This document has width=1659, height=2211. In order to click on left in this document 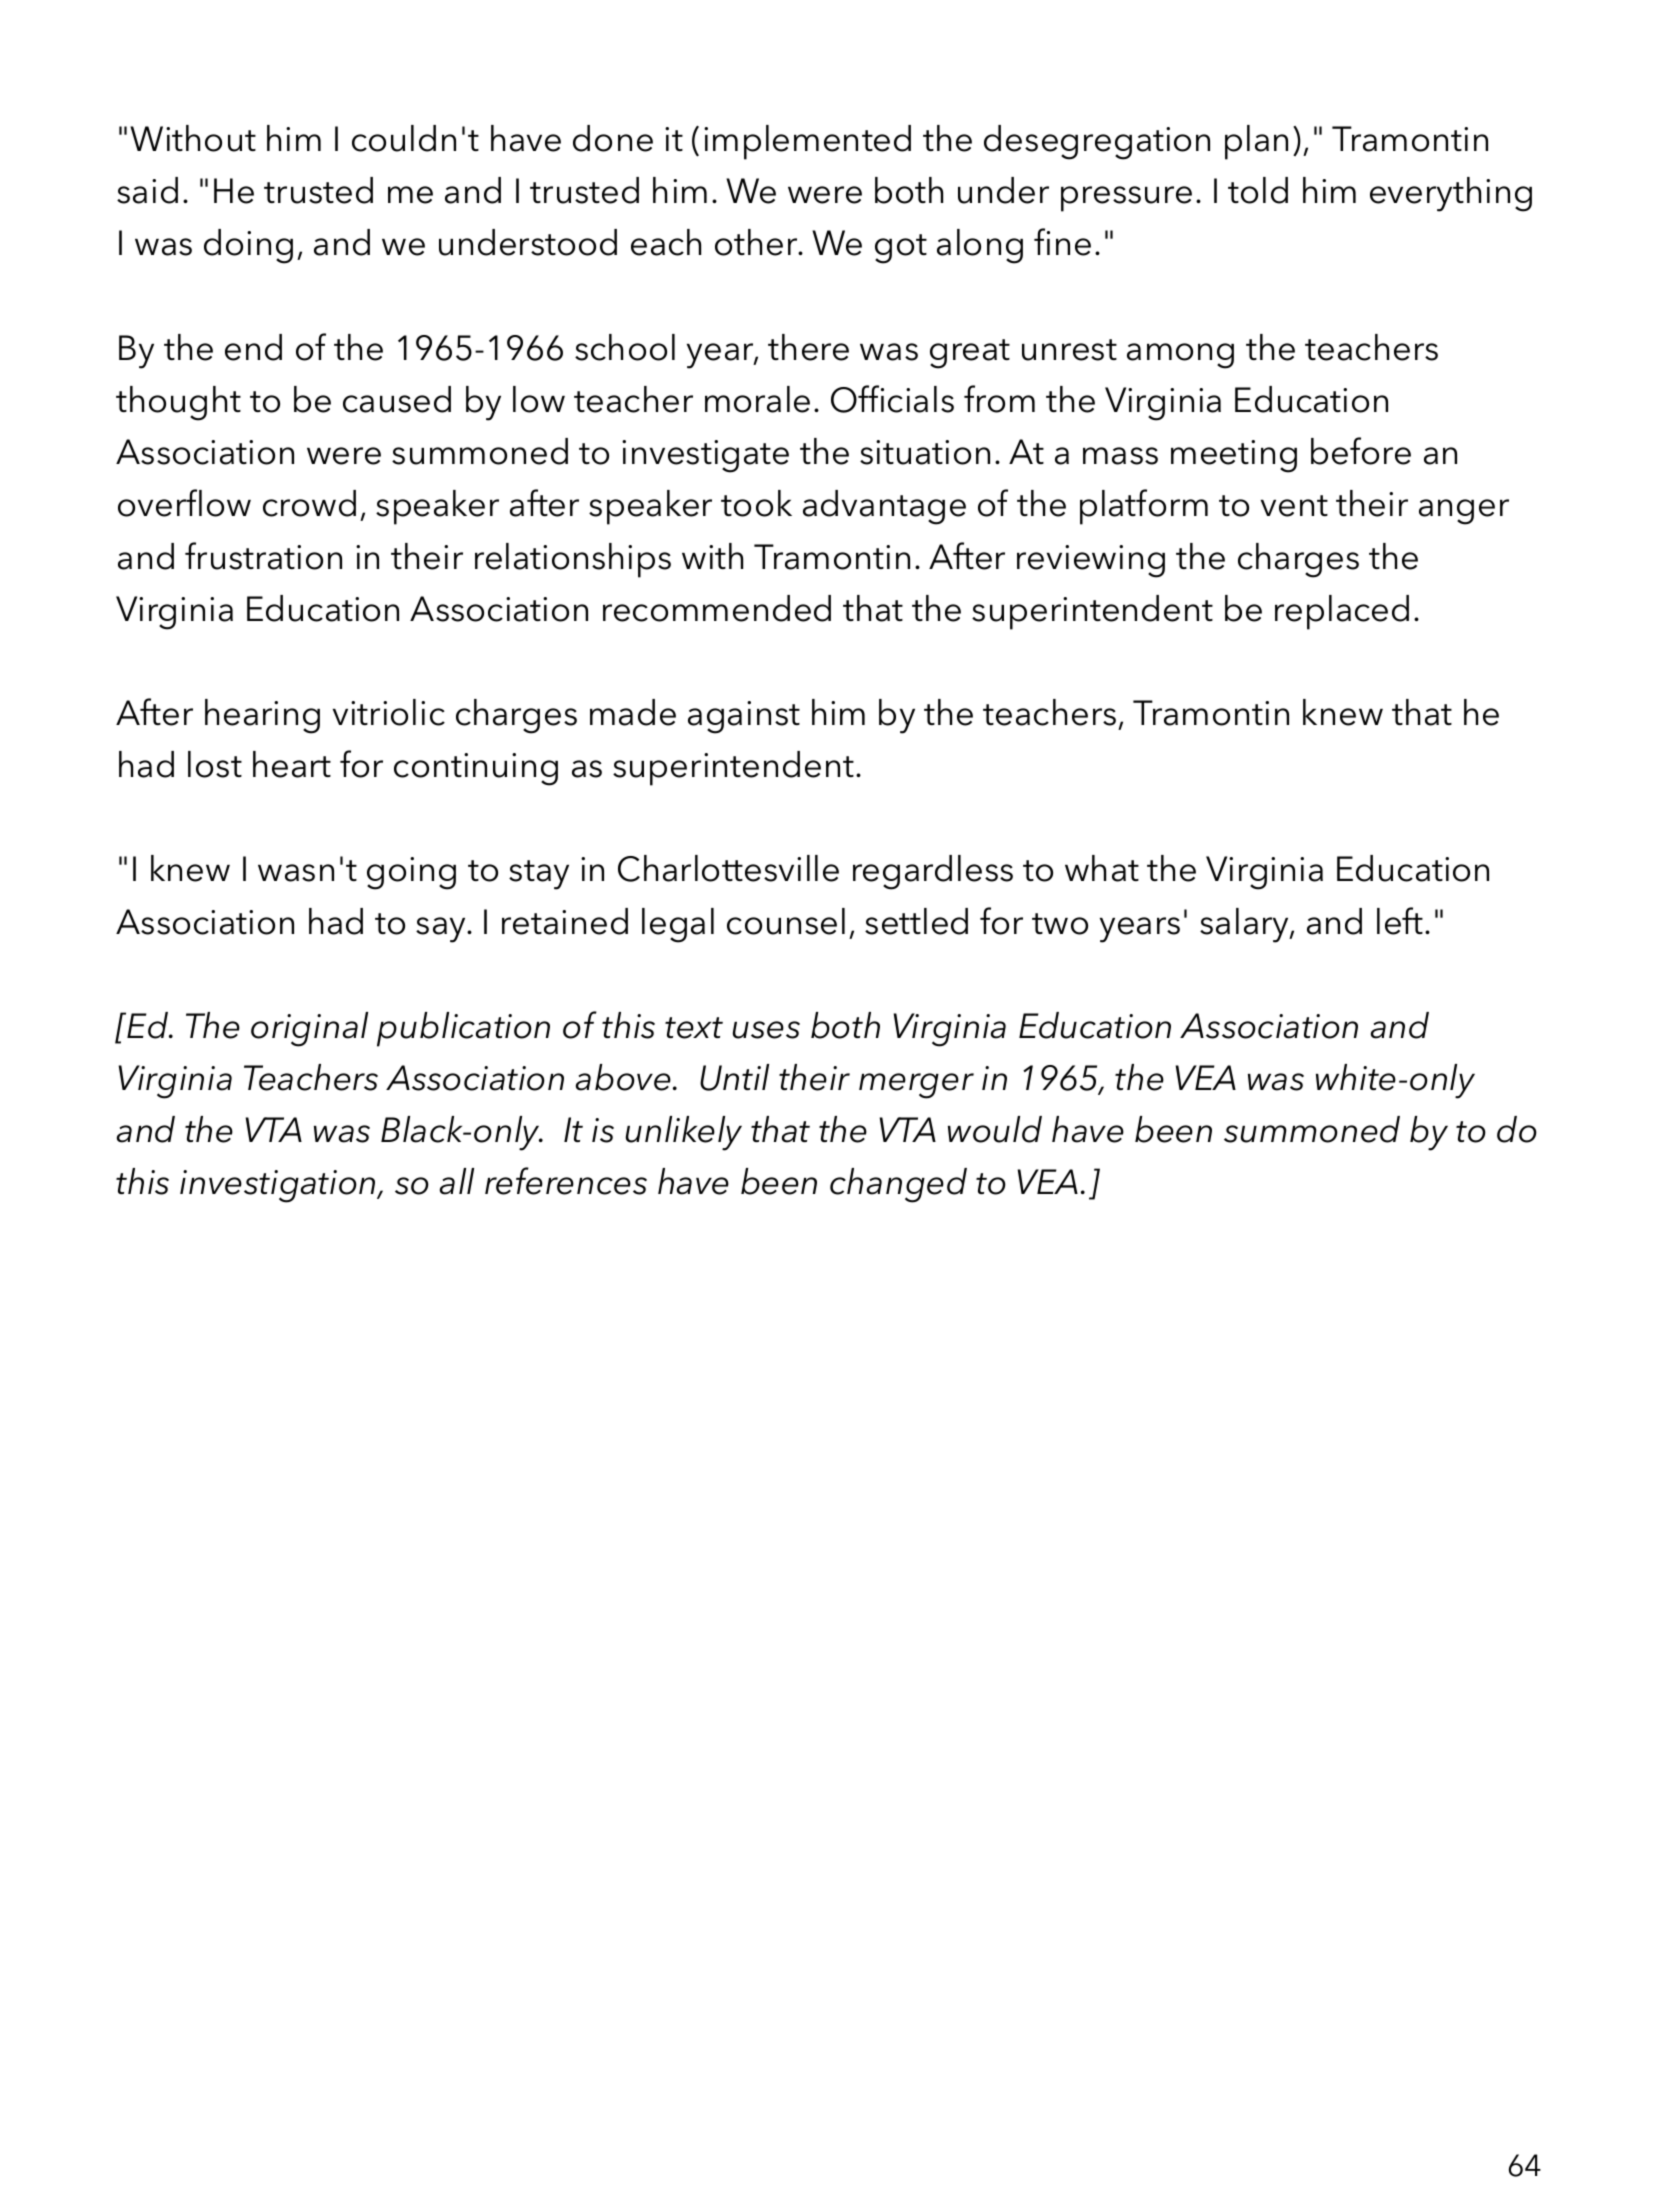, I will do `click(1400, 921)`.
